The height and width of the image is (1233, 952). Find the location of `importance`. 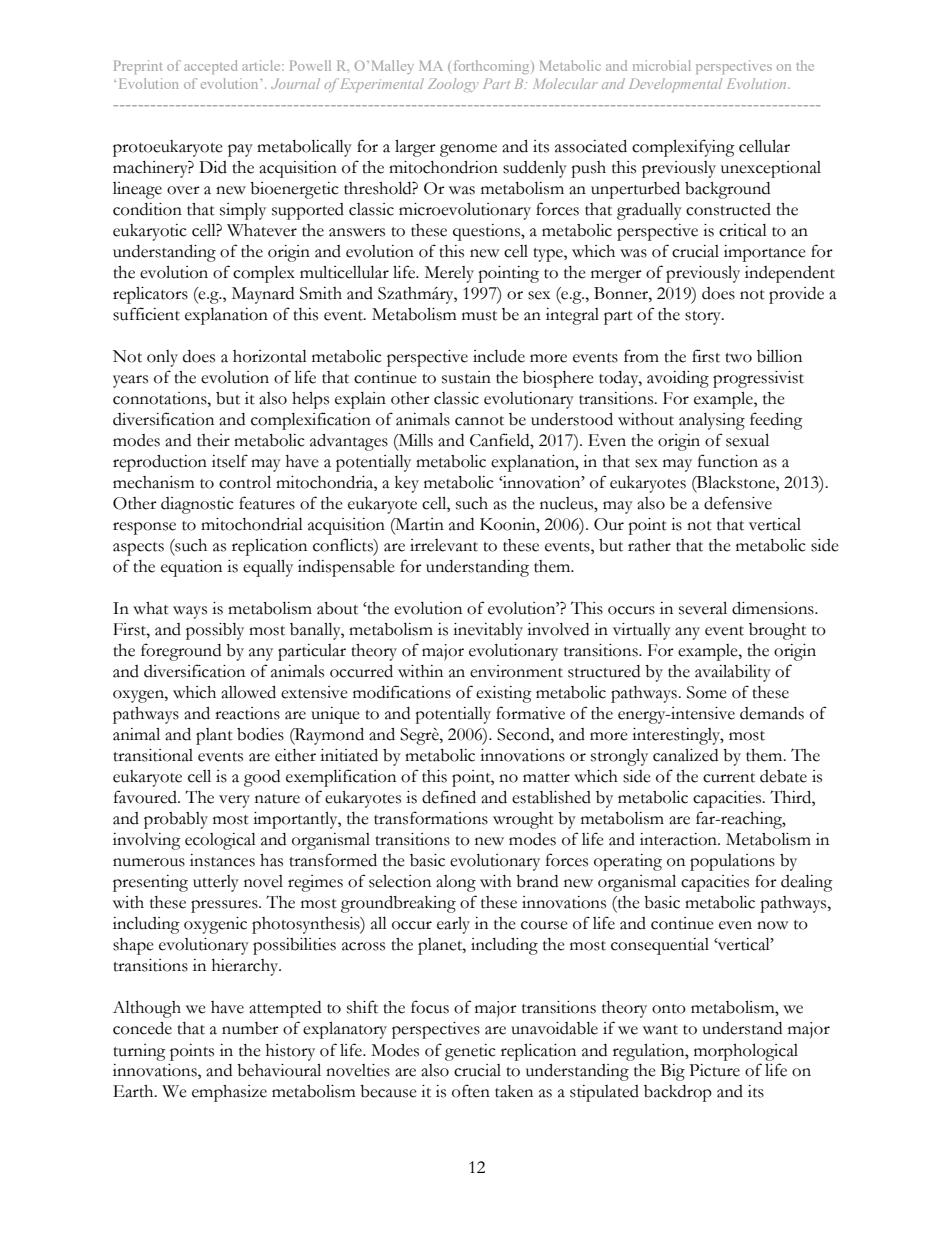

importance is located at coordinates (765, 253).
